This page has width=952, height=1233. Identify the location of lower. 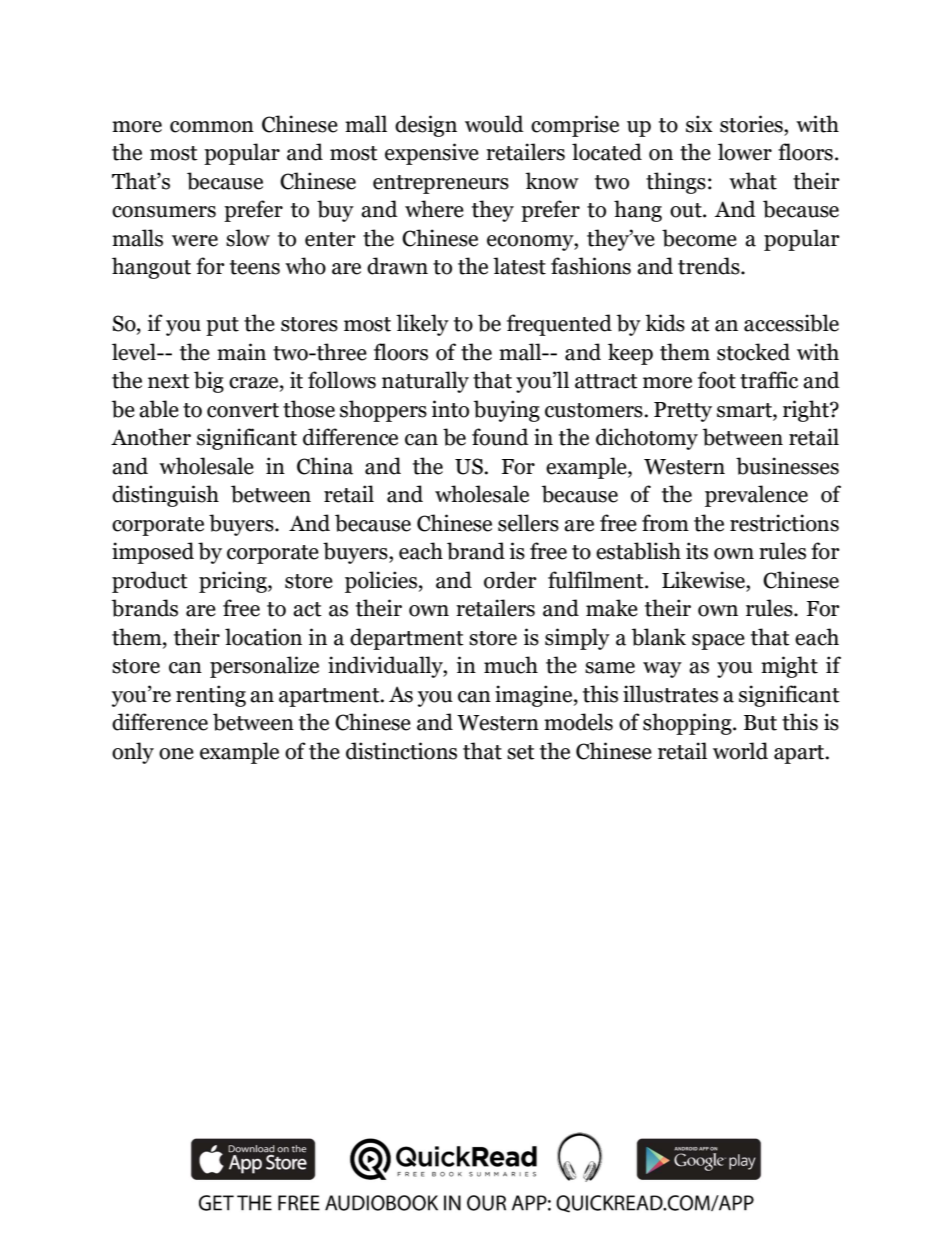
(745, 152).
